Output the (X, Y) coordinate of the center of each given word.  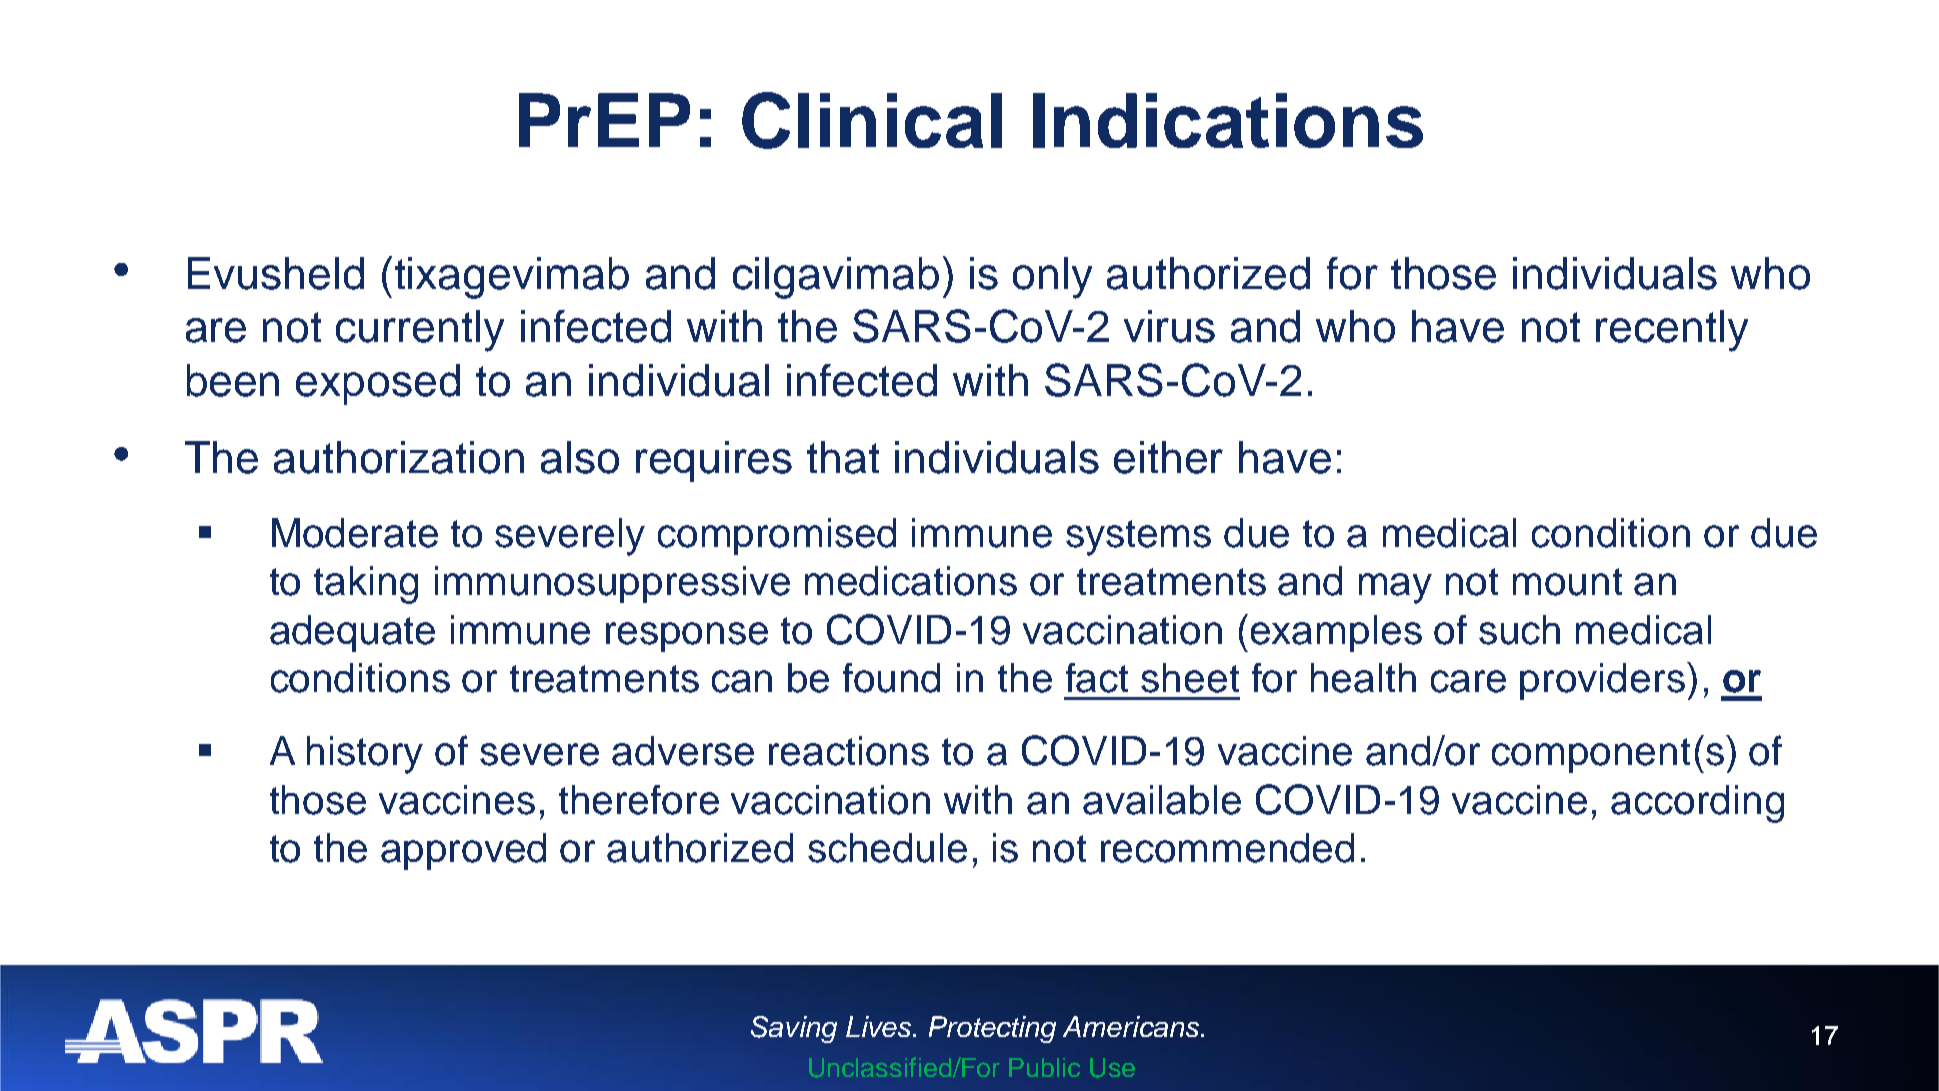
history (365, 755)
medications (911, 581)
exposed (378, 384)
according (1697, 804)
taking (366, 585)
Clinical (872, 120)
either (1168, 457)
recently (1672, 331)
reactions (849, 751)
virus (1169, 326)
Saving (794, 1029)
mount (1567, 582)
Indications (1228, 120)
